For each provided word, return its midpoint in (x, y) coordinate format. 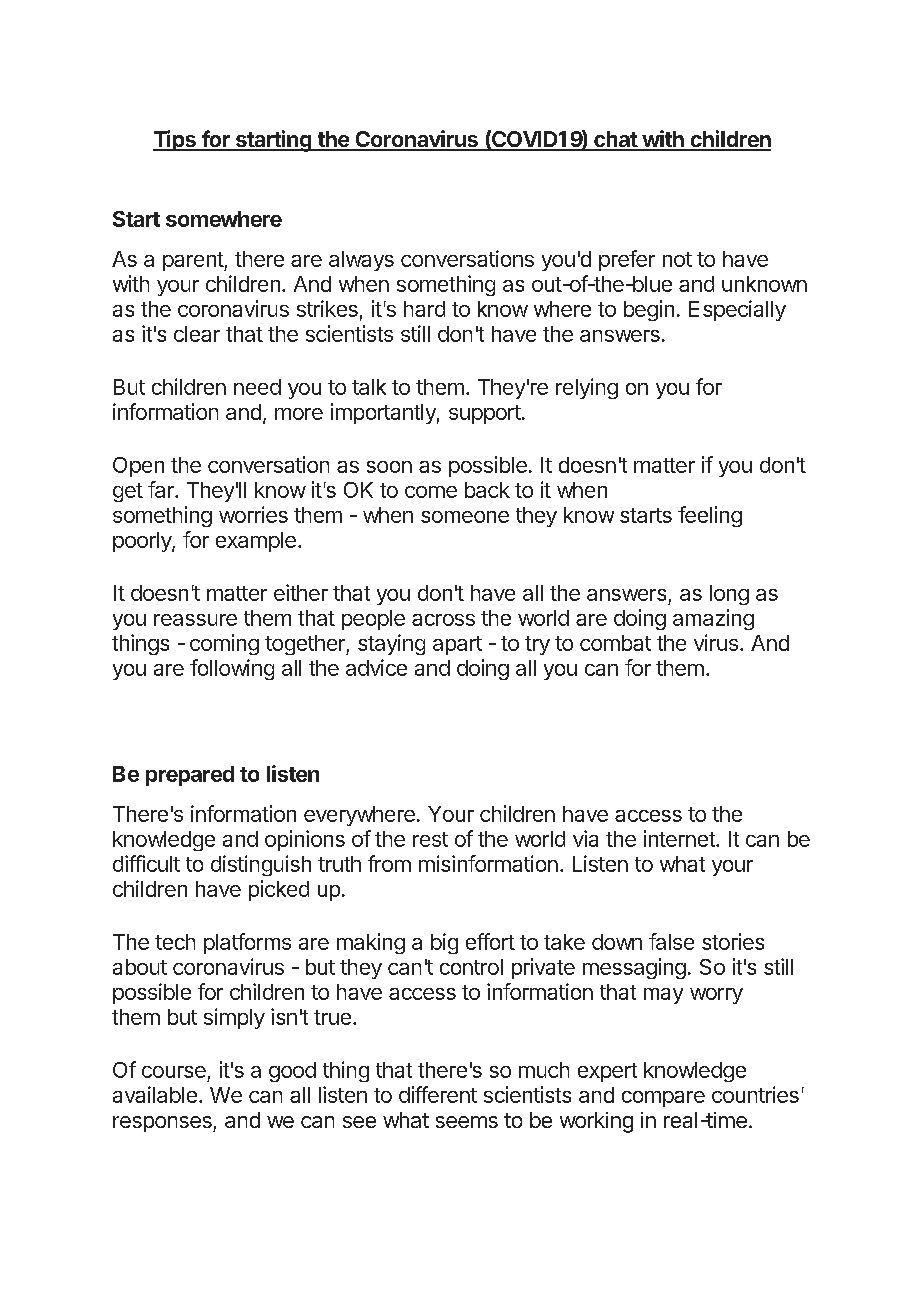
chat (615, 140)
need (257, 387)
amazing (713, 619)
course (174, 1072)
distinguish (261, 865)
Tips (175, 140)
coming (224, 644)
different (438, 1094)
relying (587, 388)
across (443, 620)
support (485, 414)
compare (663, 1099)
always (361, 261)
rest (430, 839)
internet (680, 838)
